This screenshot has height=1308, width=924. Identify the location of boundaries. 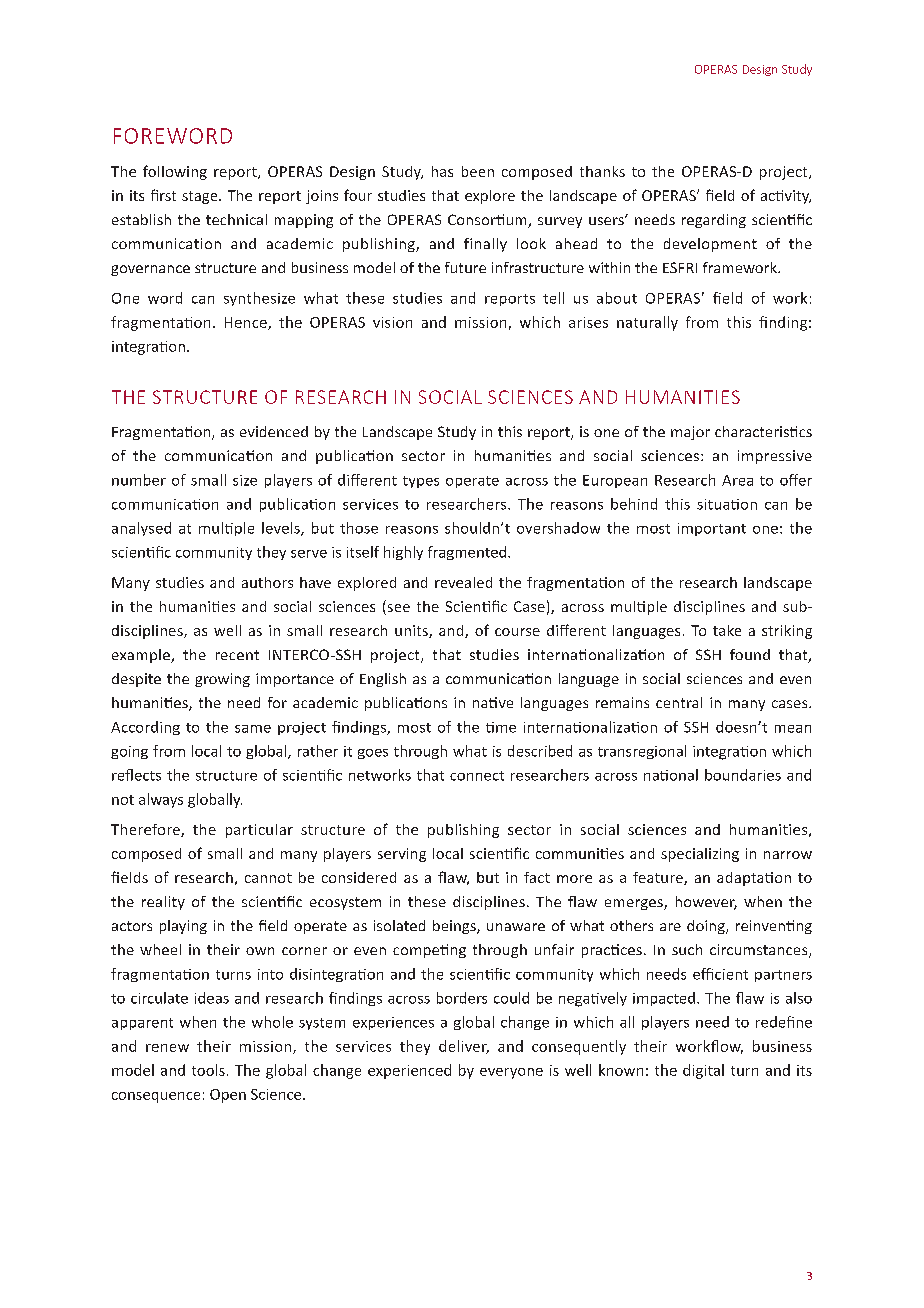
(743, 775).
